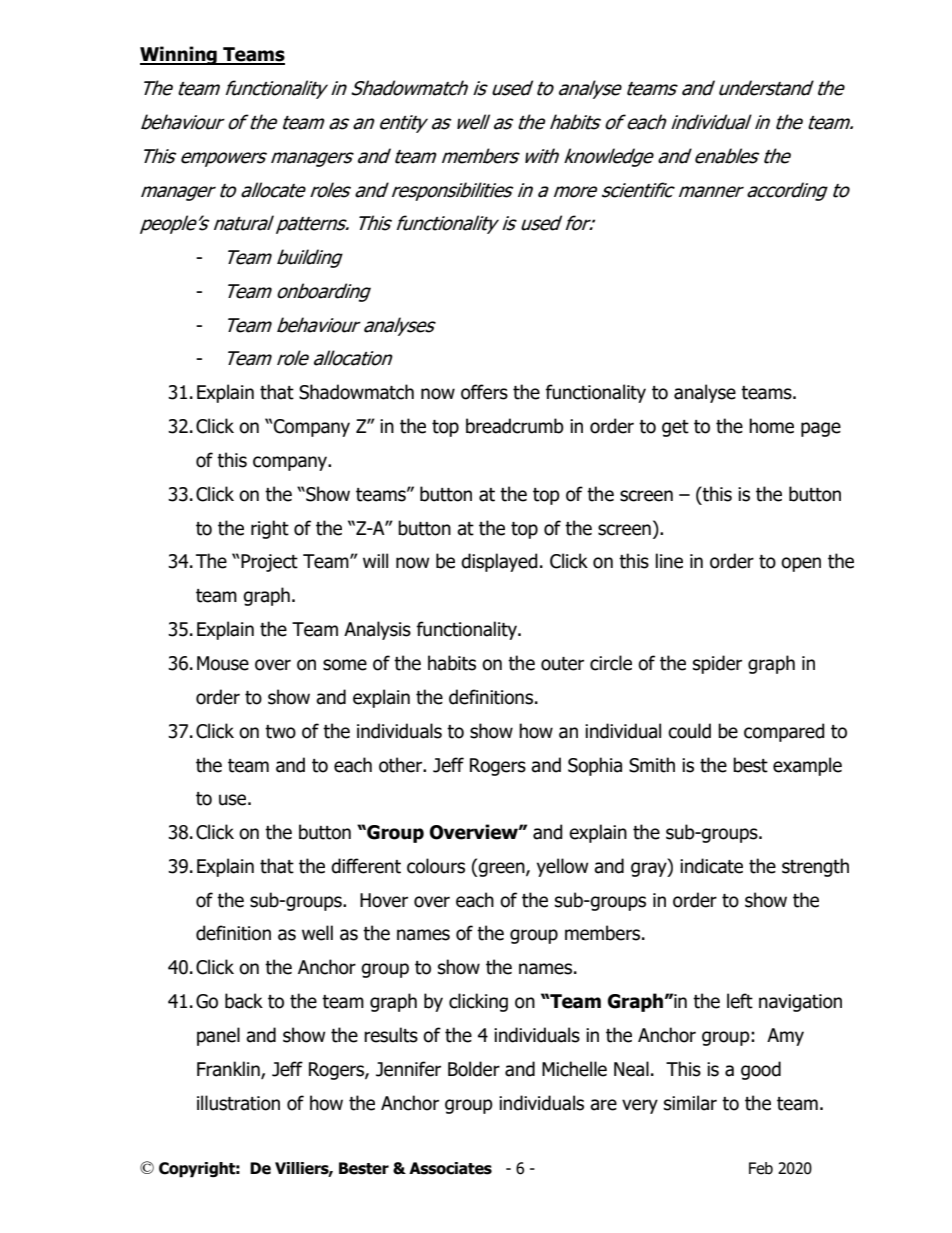 This screenshot has height=1233, width=952. Describe the element at coordinates (244, 1001) in the screenshot. I see `back` at that location.
